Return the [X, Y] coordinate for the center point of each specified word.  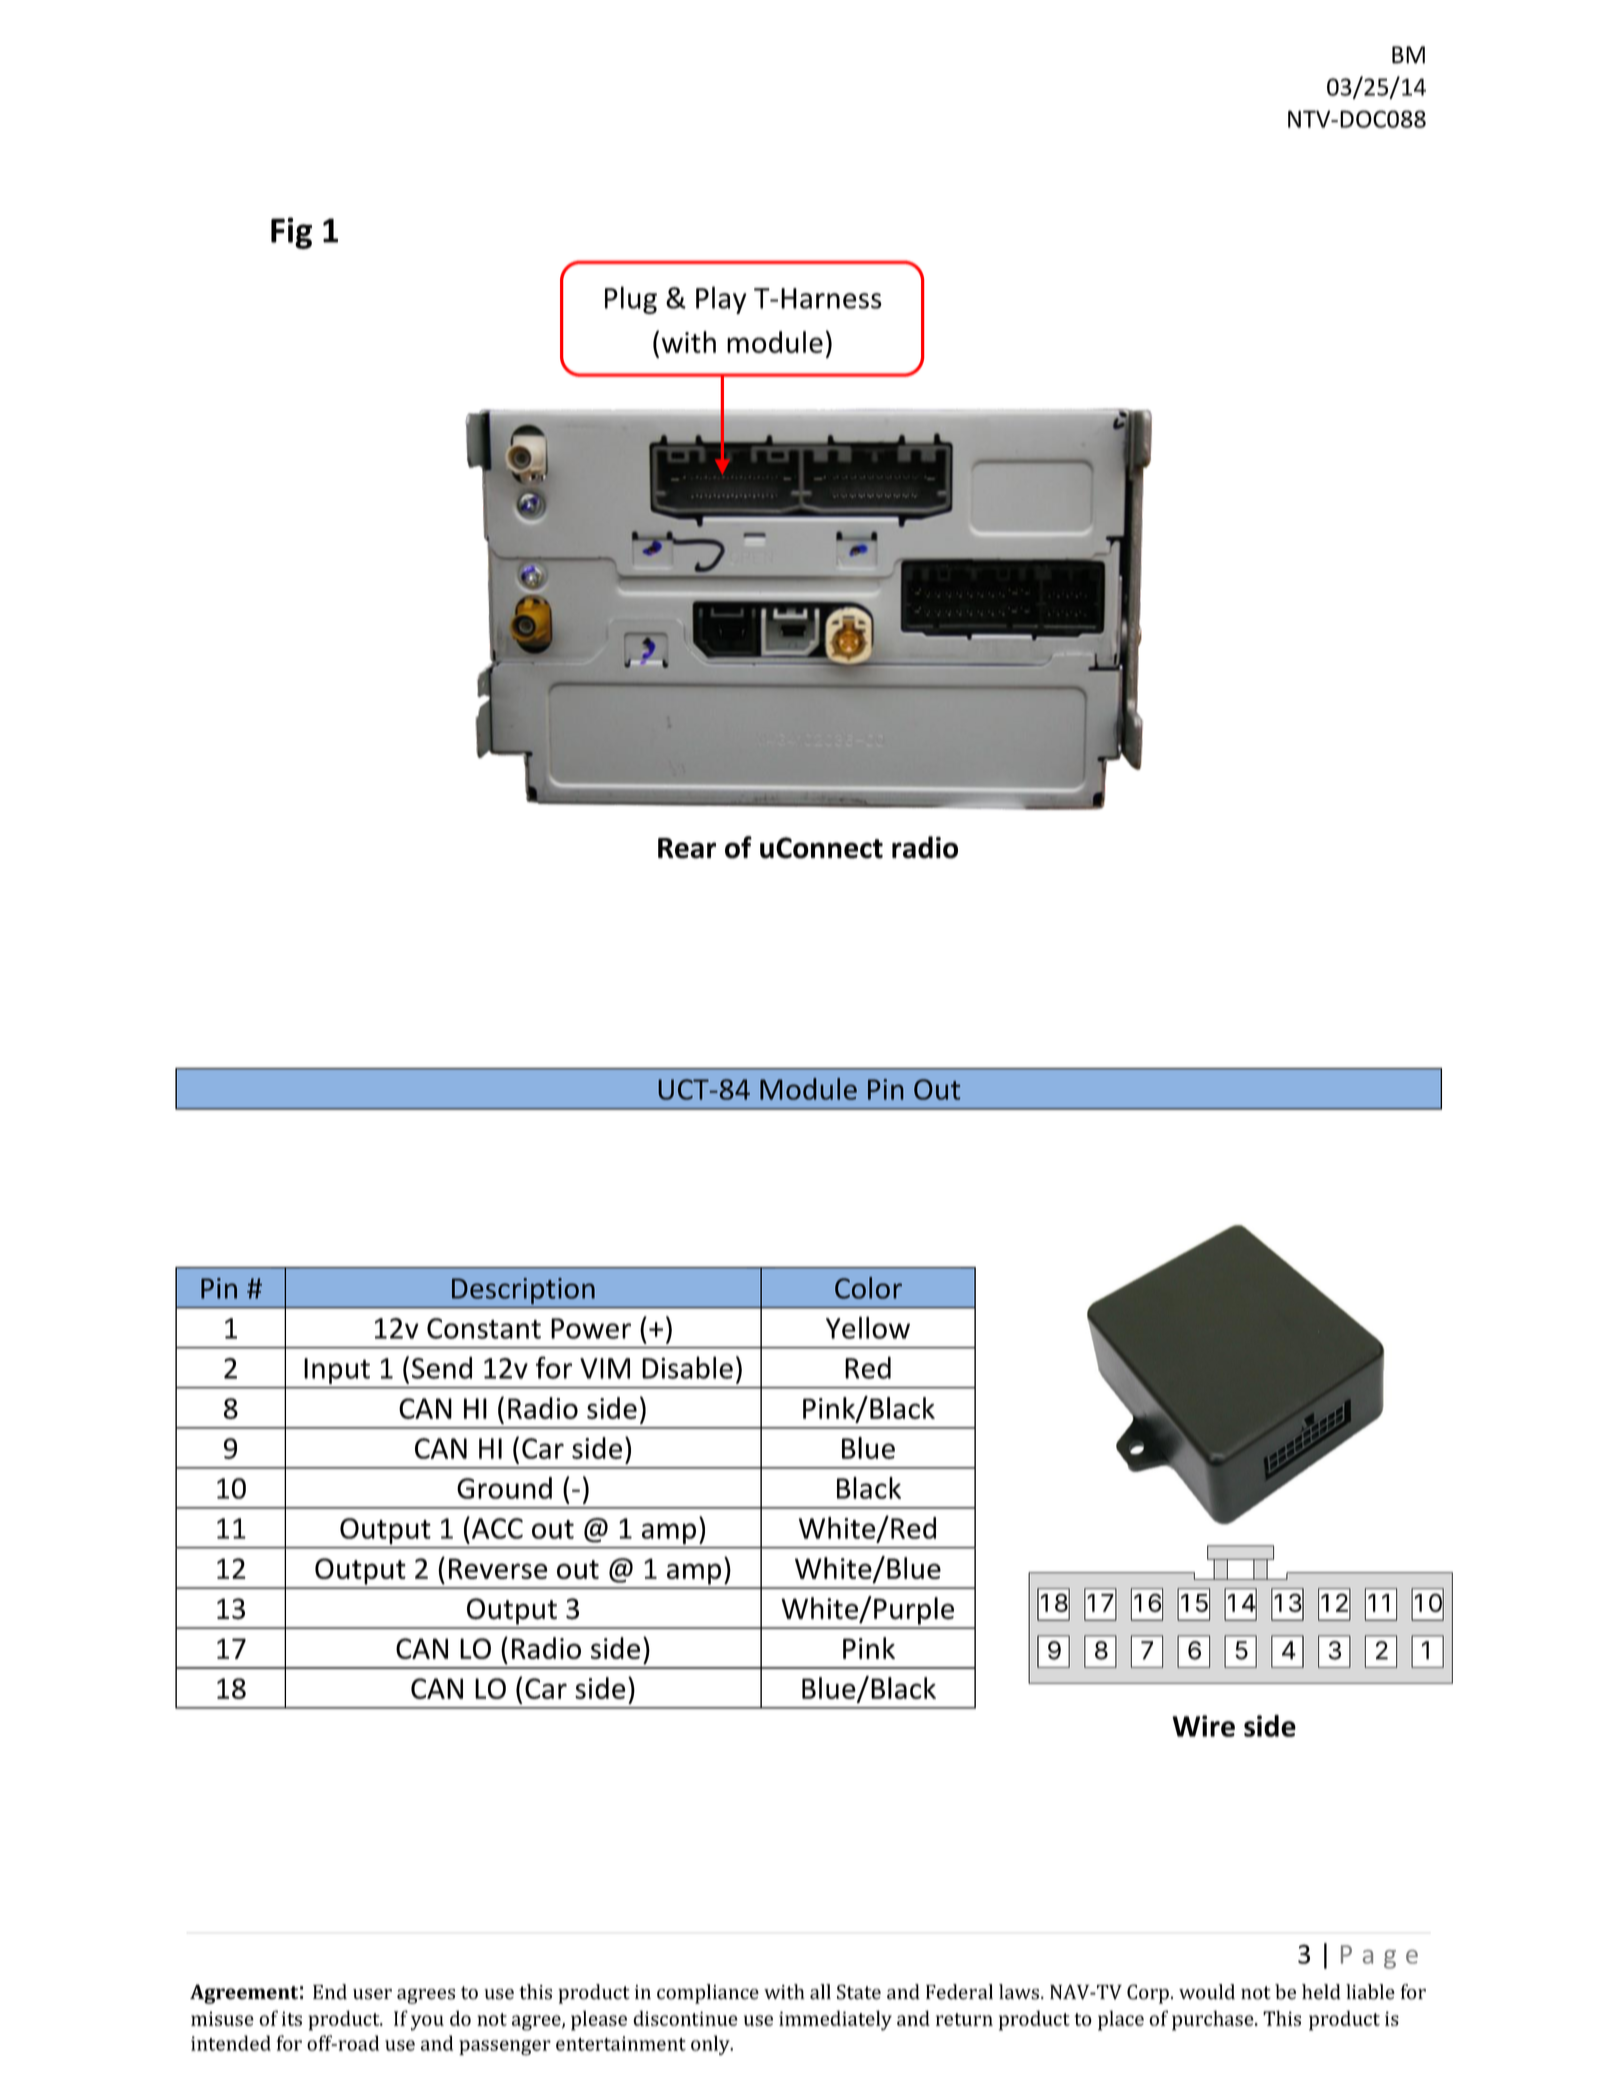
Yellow [868, 1327]
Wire [1203, 1726]
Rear [687, 848]
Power [591, 1328]
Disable [687, 1367]
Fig [291, 233]
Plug [631, 300]
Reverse [498, 1568]
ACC [497, 1528]
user [372, 1994]
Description [523, 1291]
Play [721, 300]
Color [868, 1288]
